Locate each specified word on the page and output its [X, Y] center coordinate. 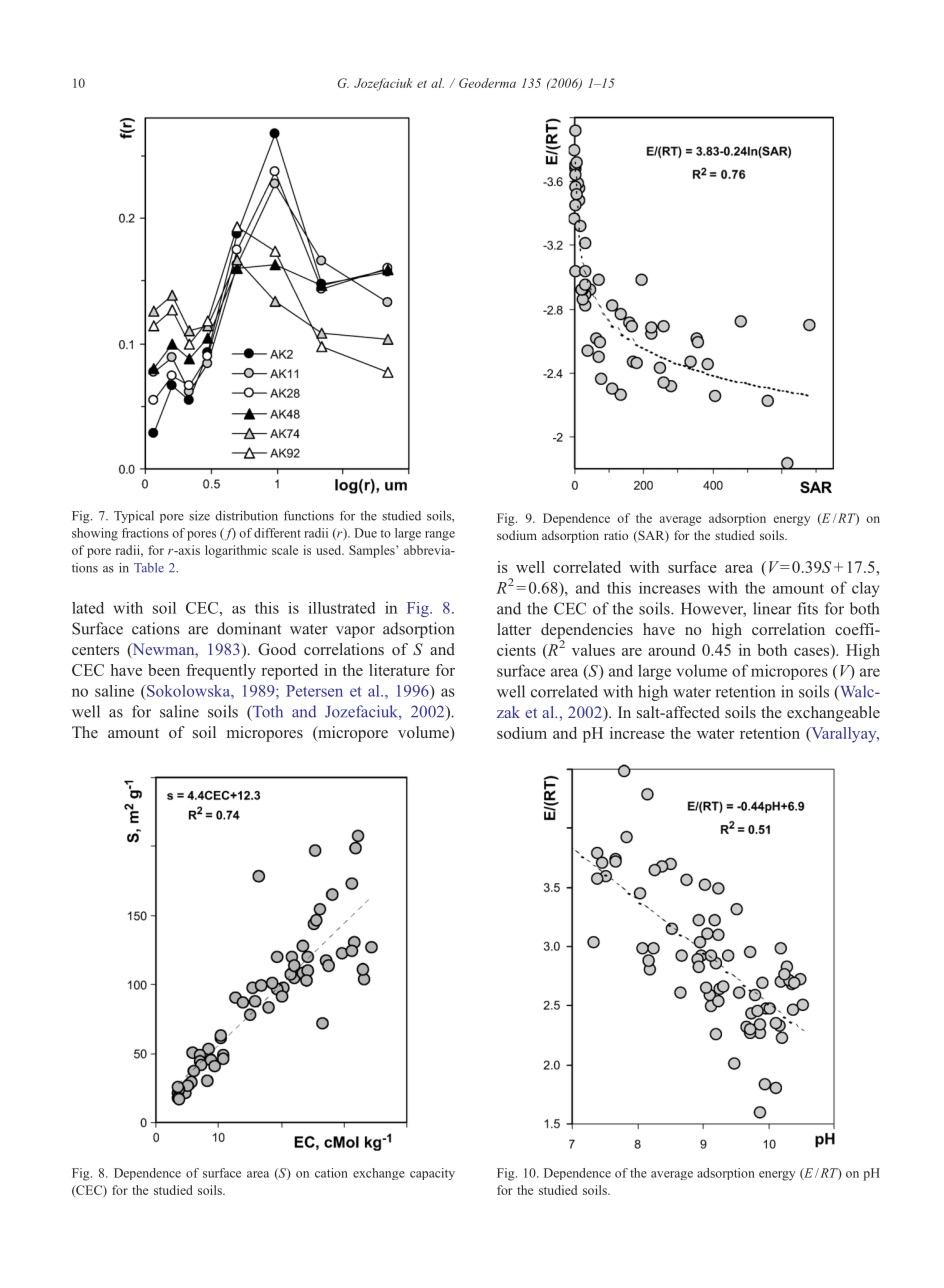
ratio [616, 535]
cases [813, 650]
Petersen [314, 691]
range [440, 536]
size [199, 516]
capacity [432, 1174]
